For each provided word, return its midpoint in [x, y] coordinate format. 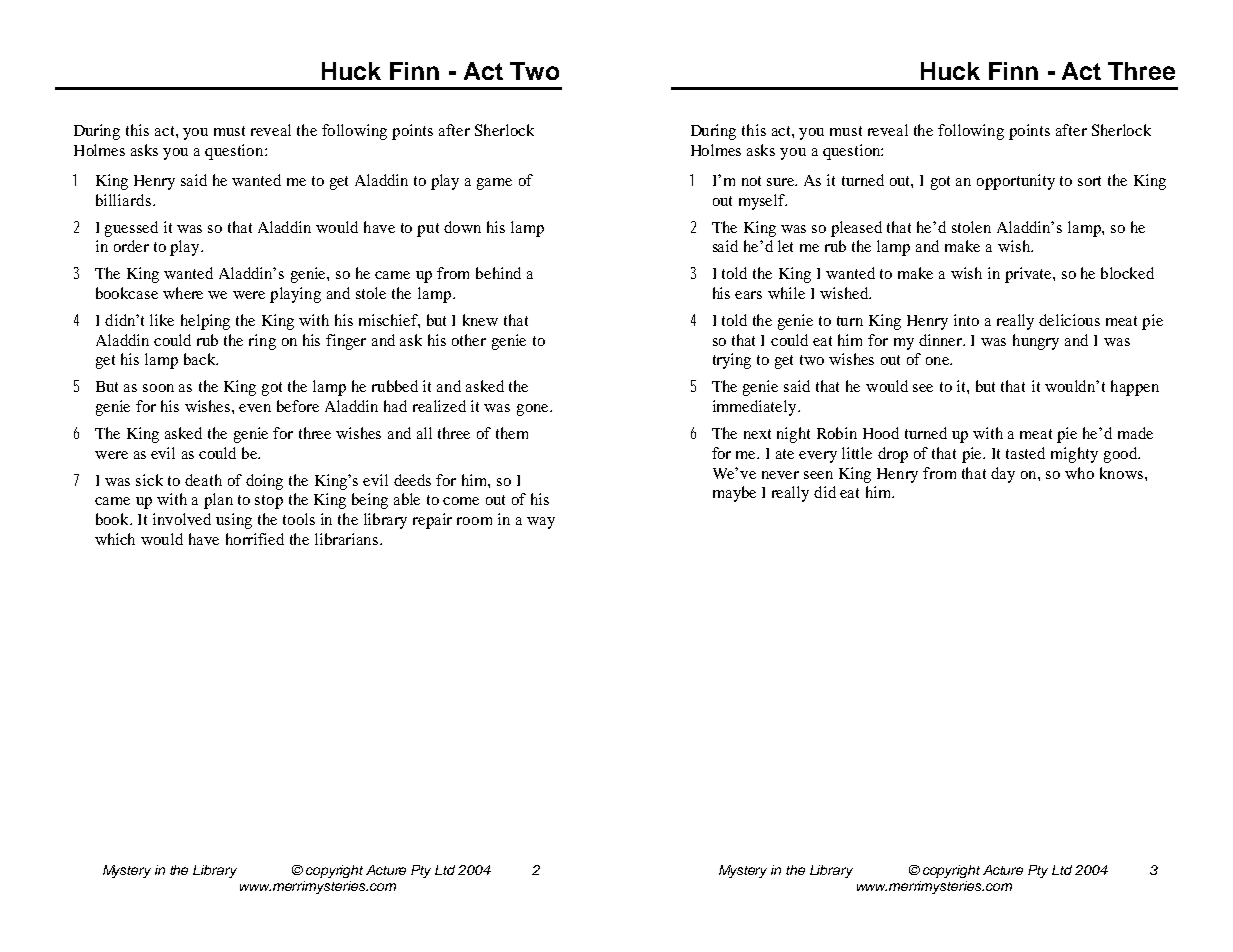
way [541, 523]
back [201, 359]
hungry [1036, 342]
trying [732, 361]
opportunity [1016, 182]
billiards [123, 200]
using [234, 521]
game [494, 184]
